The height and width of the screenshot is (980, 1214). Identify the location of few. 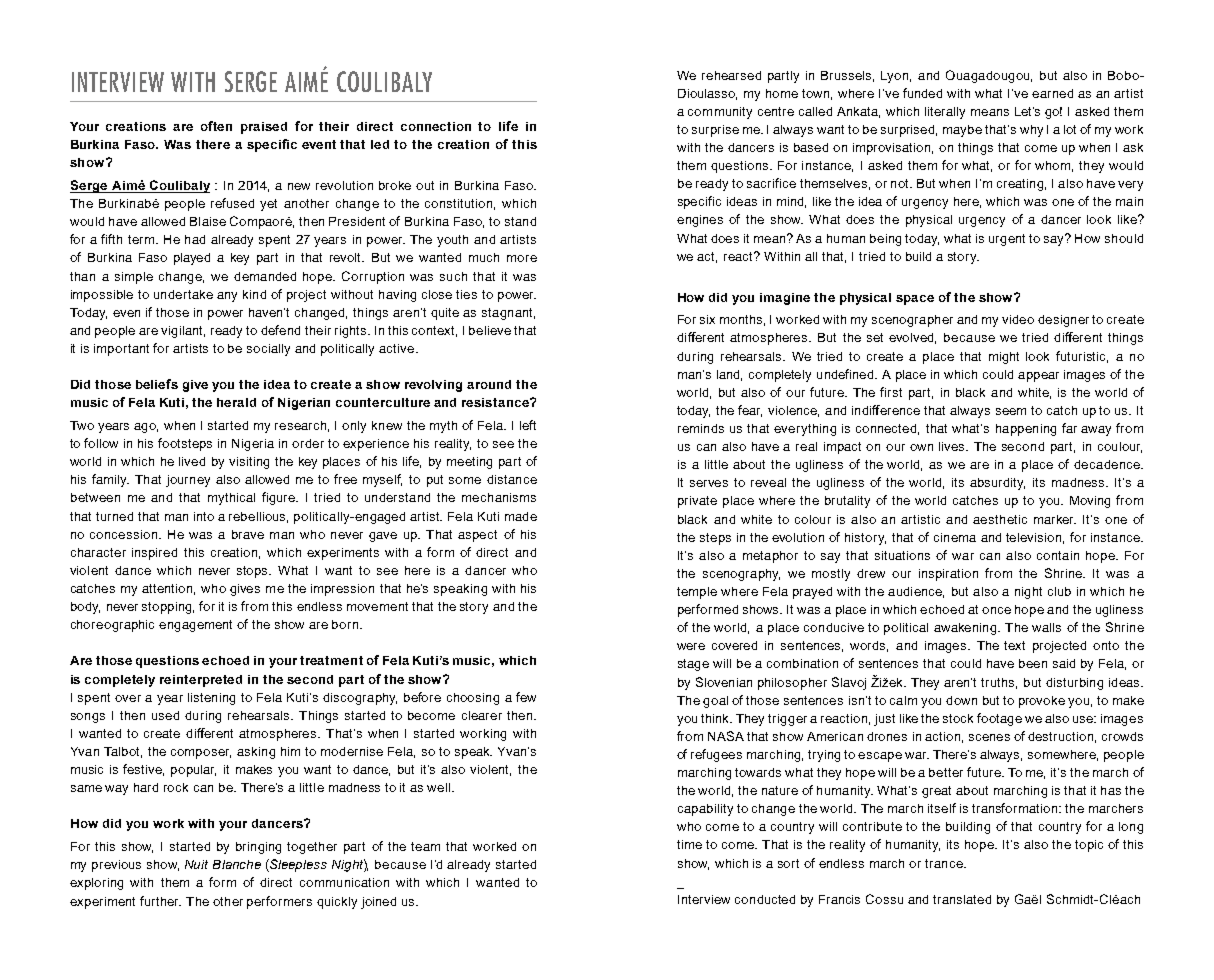
(526, 697).
